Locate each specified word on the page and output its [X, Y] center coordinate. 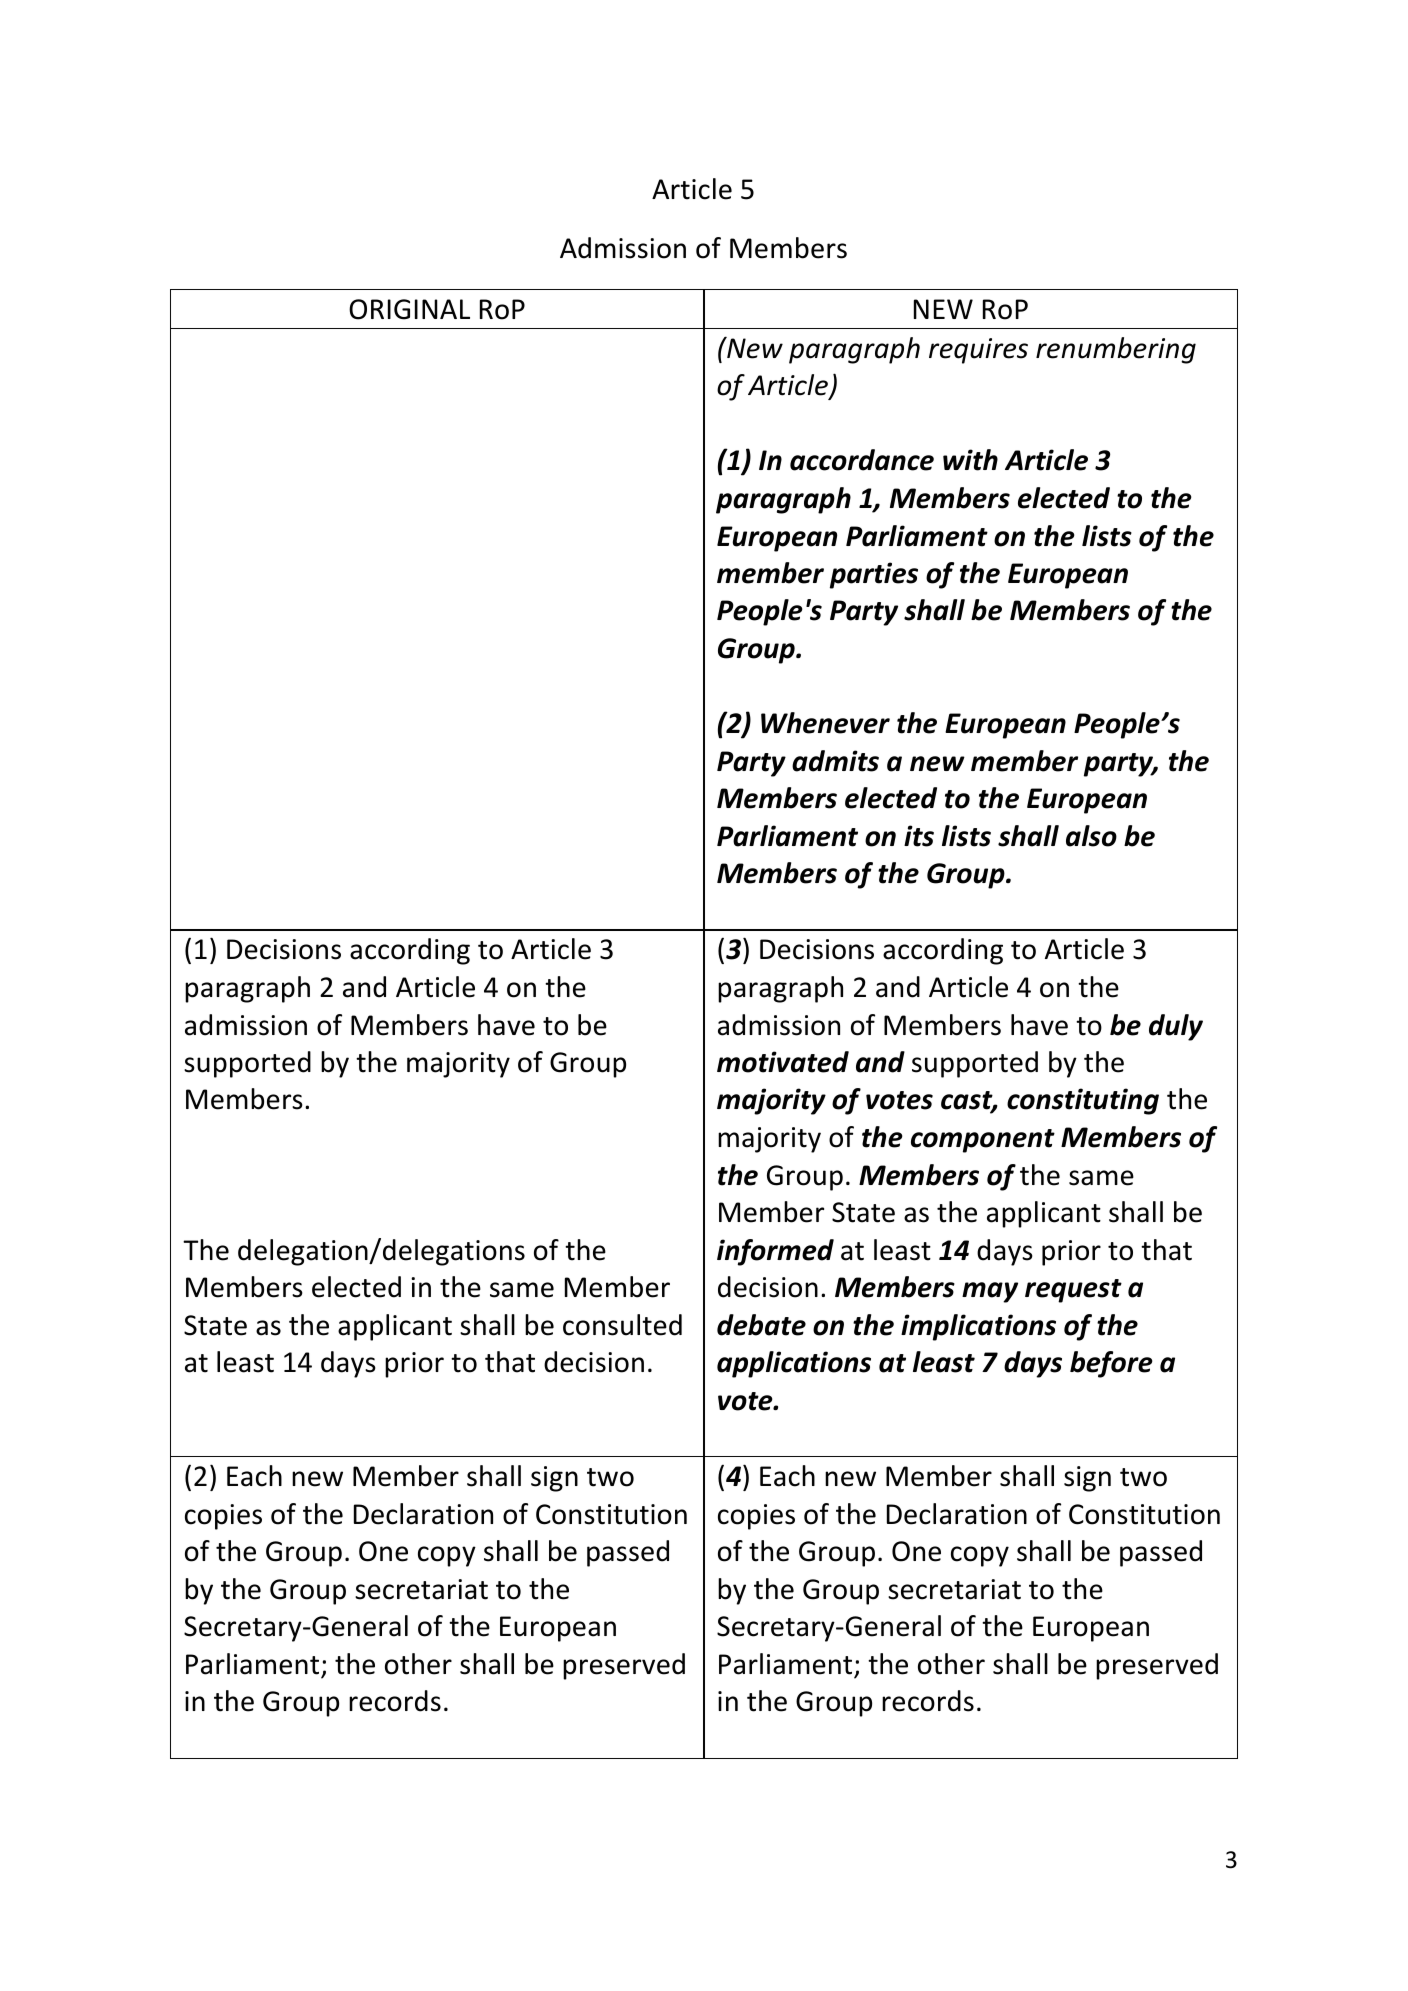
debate [761, 1325]
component [983, 1141]
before [1111, 1364]
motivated [783, 1062]
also [1091, 836]
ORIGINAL [409, 309]
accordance [862, 460]
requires [978, 351]
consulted [622, 1325]
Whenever [825, 723]
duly [1176, 1027]
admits [835, 761]
